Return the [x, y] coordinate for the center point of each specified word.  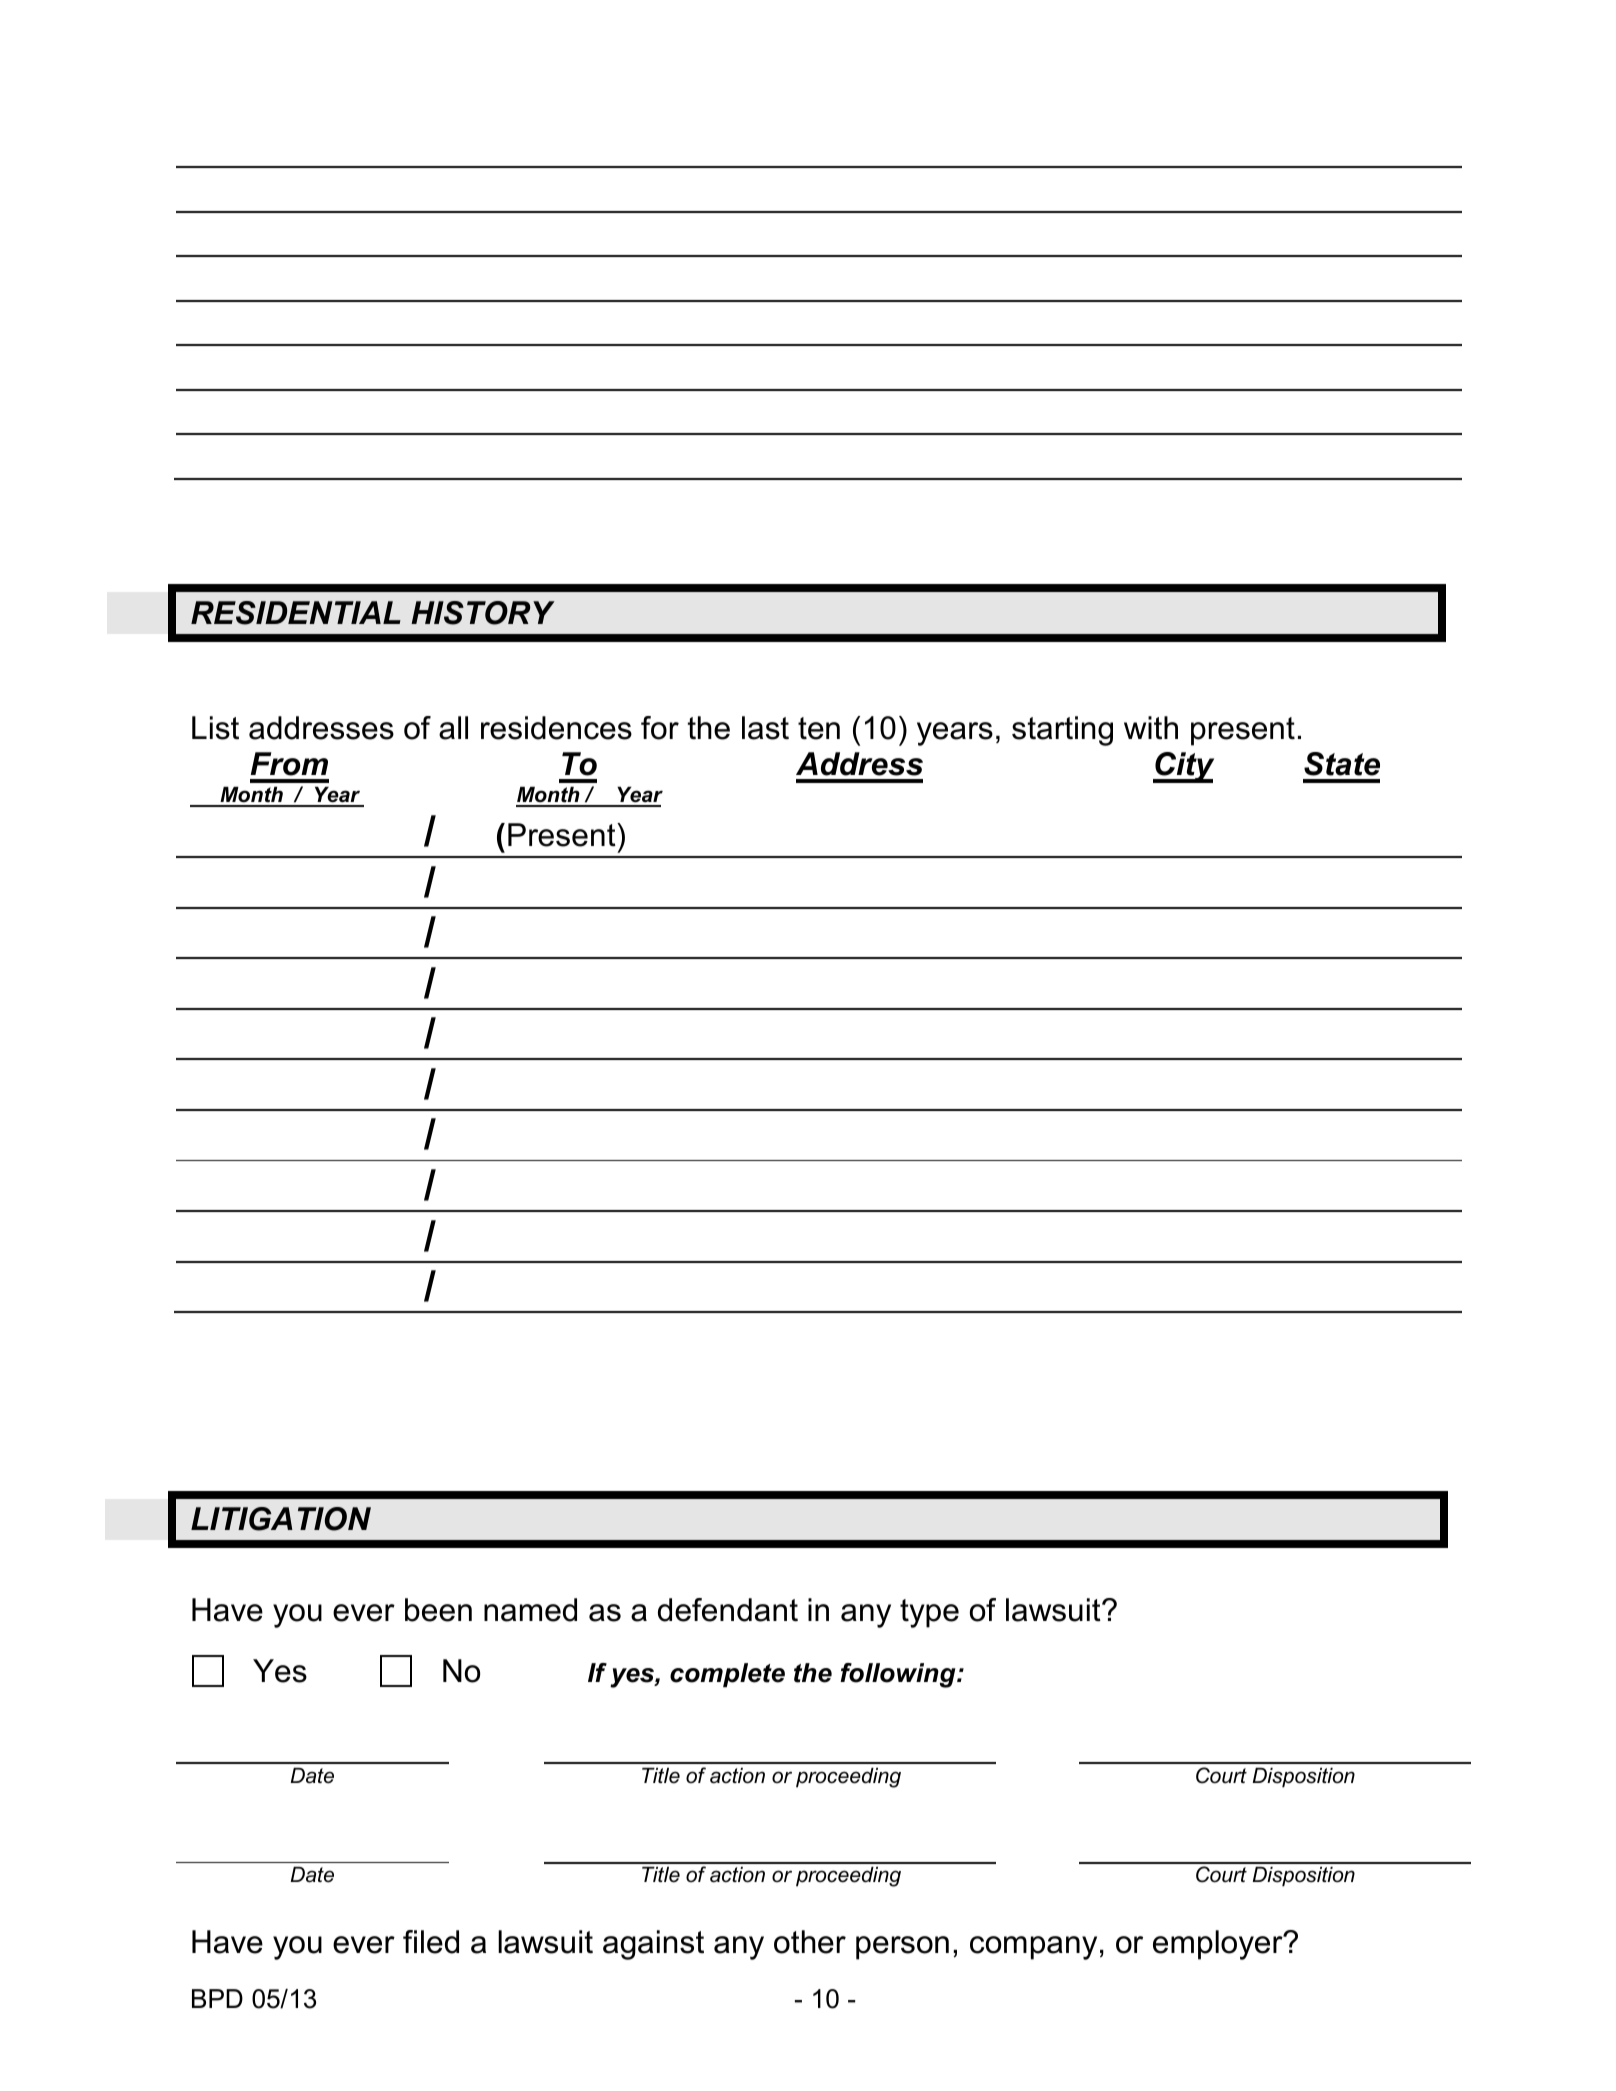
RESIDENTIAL [296, 613]
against [653, 1945]
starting [1062, 731]
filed [431, 1942]
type [929, 1613]
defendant [728, 1610]
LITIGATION [281, 1519]
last [765, 728]
